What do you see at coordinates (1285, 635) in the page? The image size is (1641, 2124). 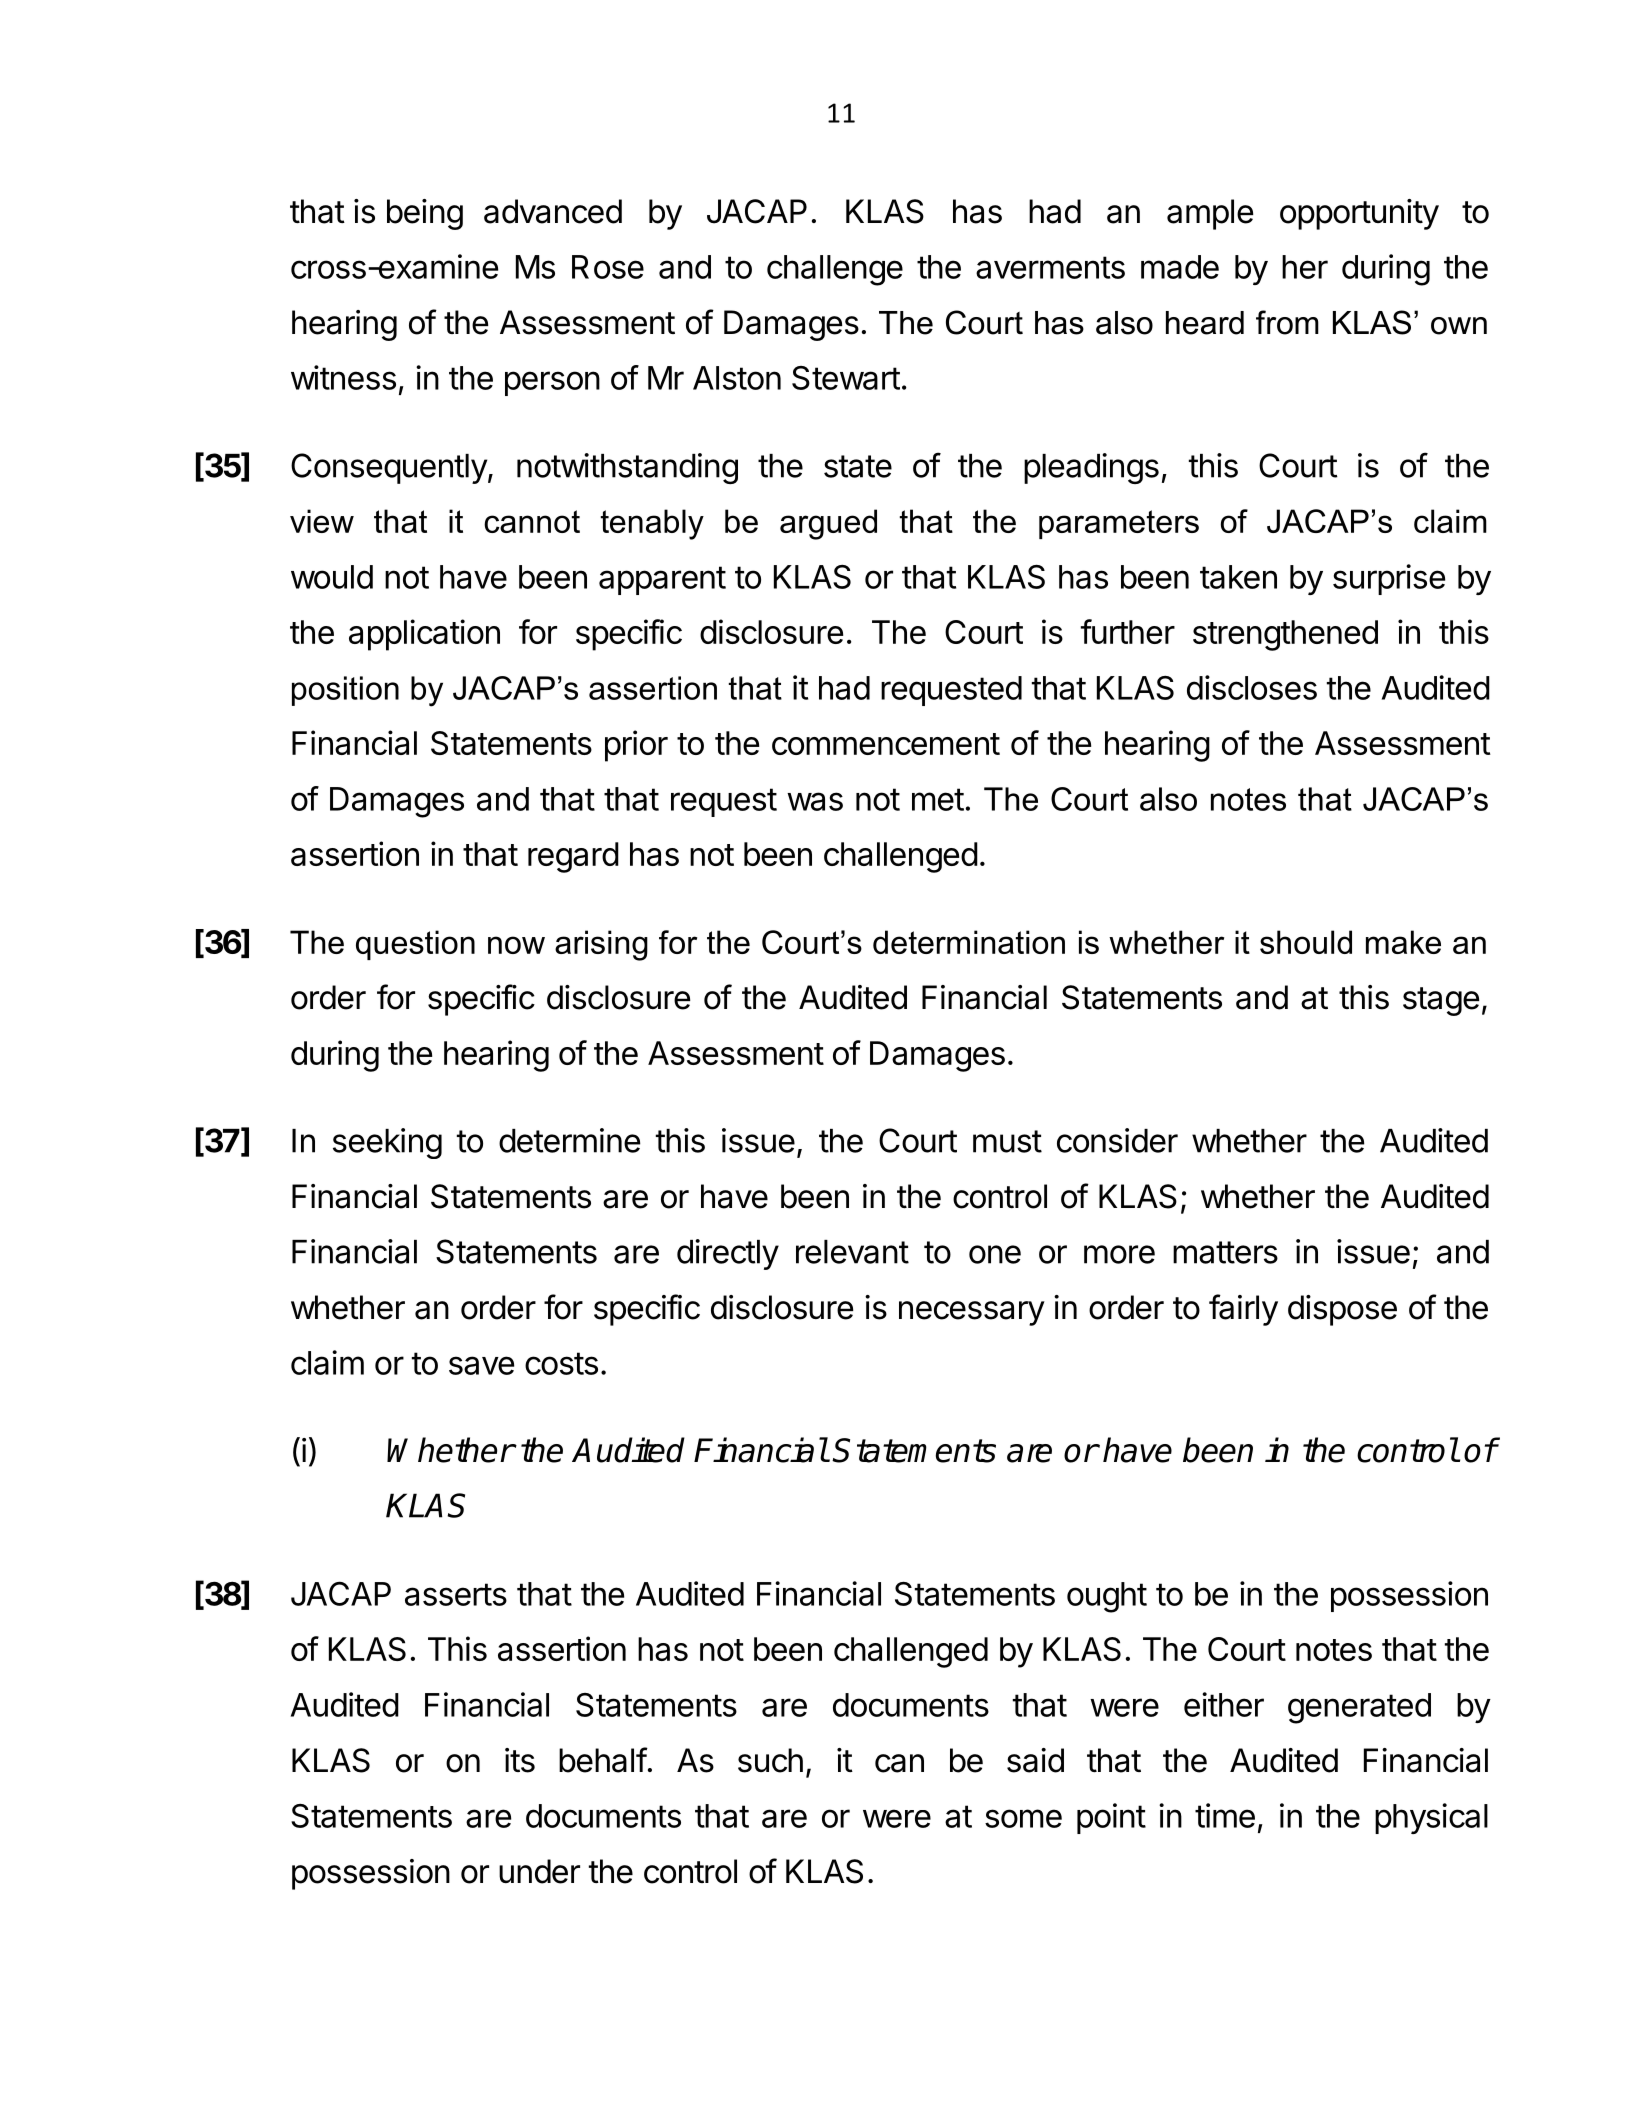 I see `strengthened` at bounding box center [1285, 635].
